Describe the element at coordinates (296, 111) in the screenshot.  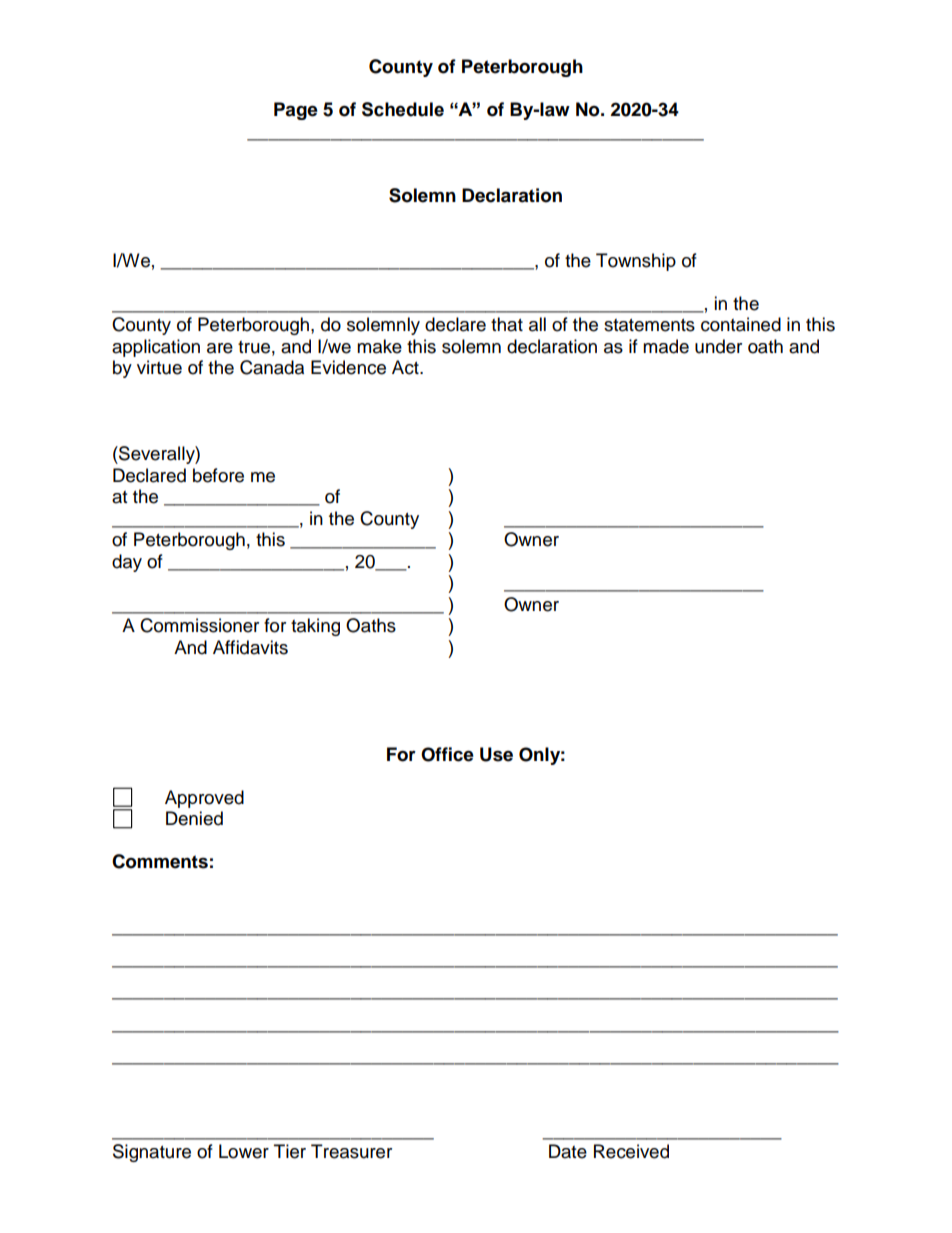
I see `Page` at that location.
